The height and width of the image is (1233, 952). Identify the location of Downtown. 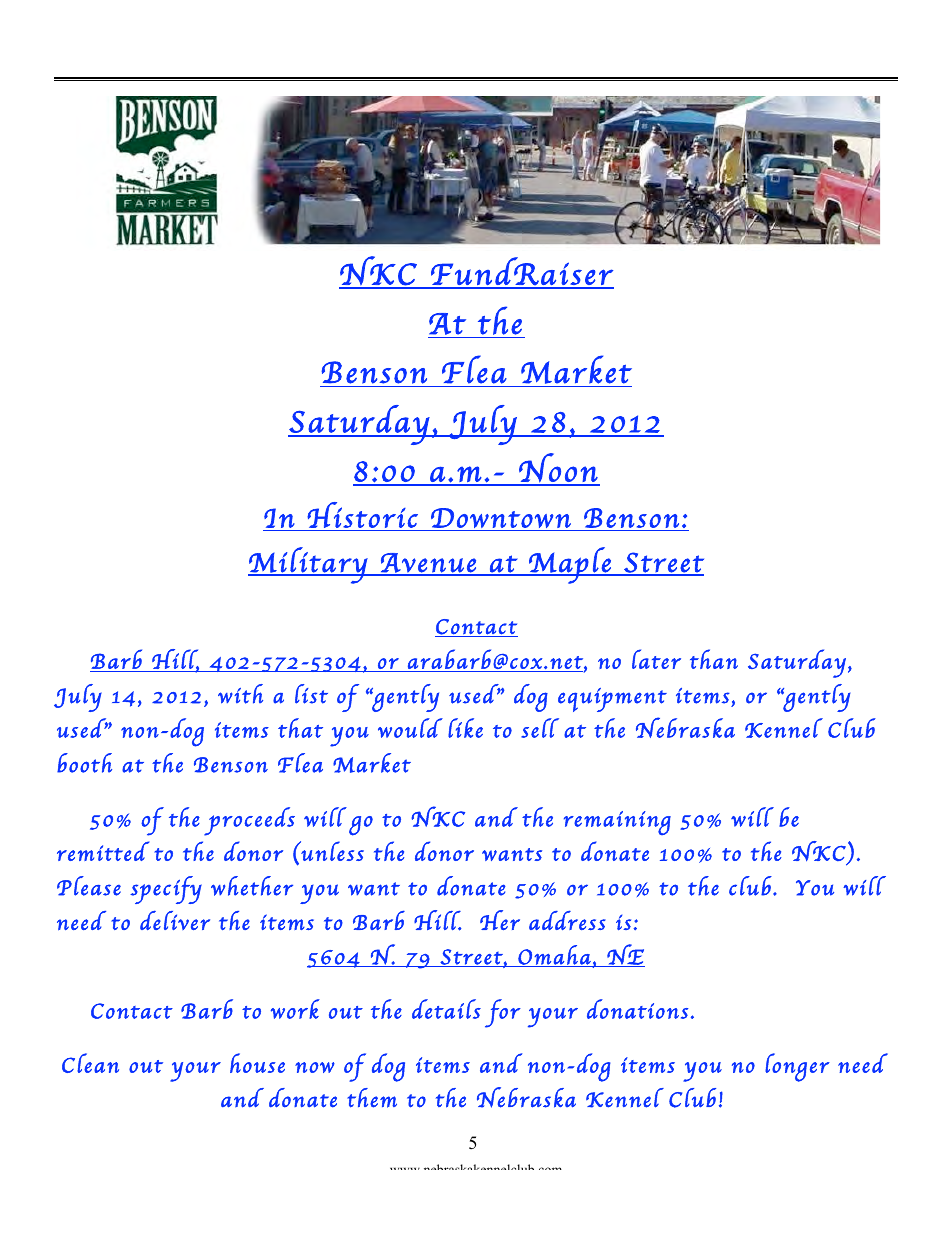
(501, 518).
